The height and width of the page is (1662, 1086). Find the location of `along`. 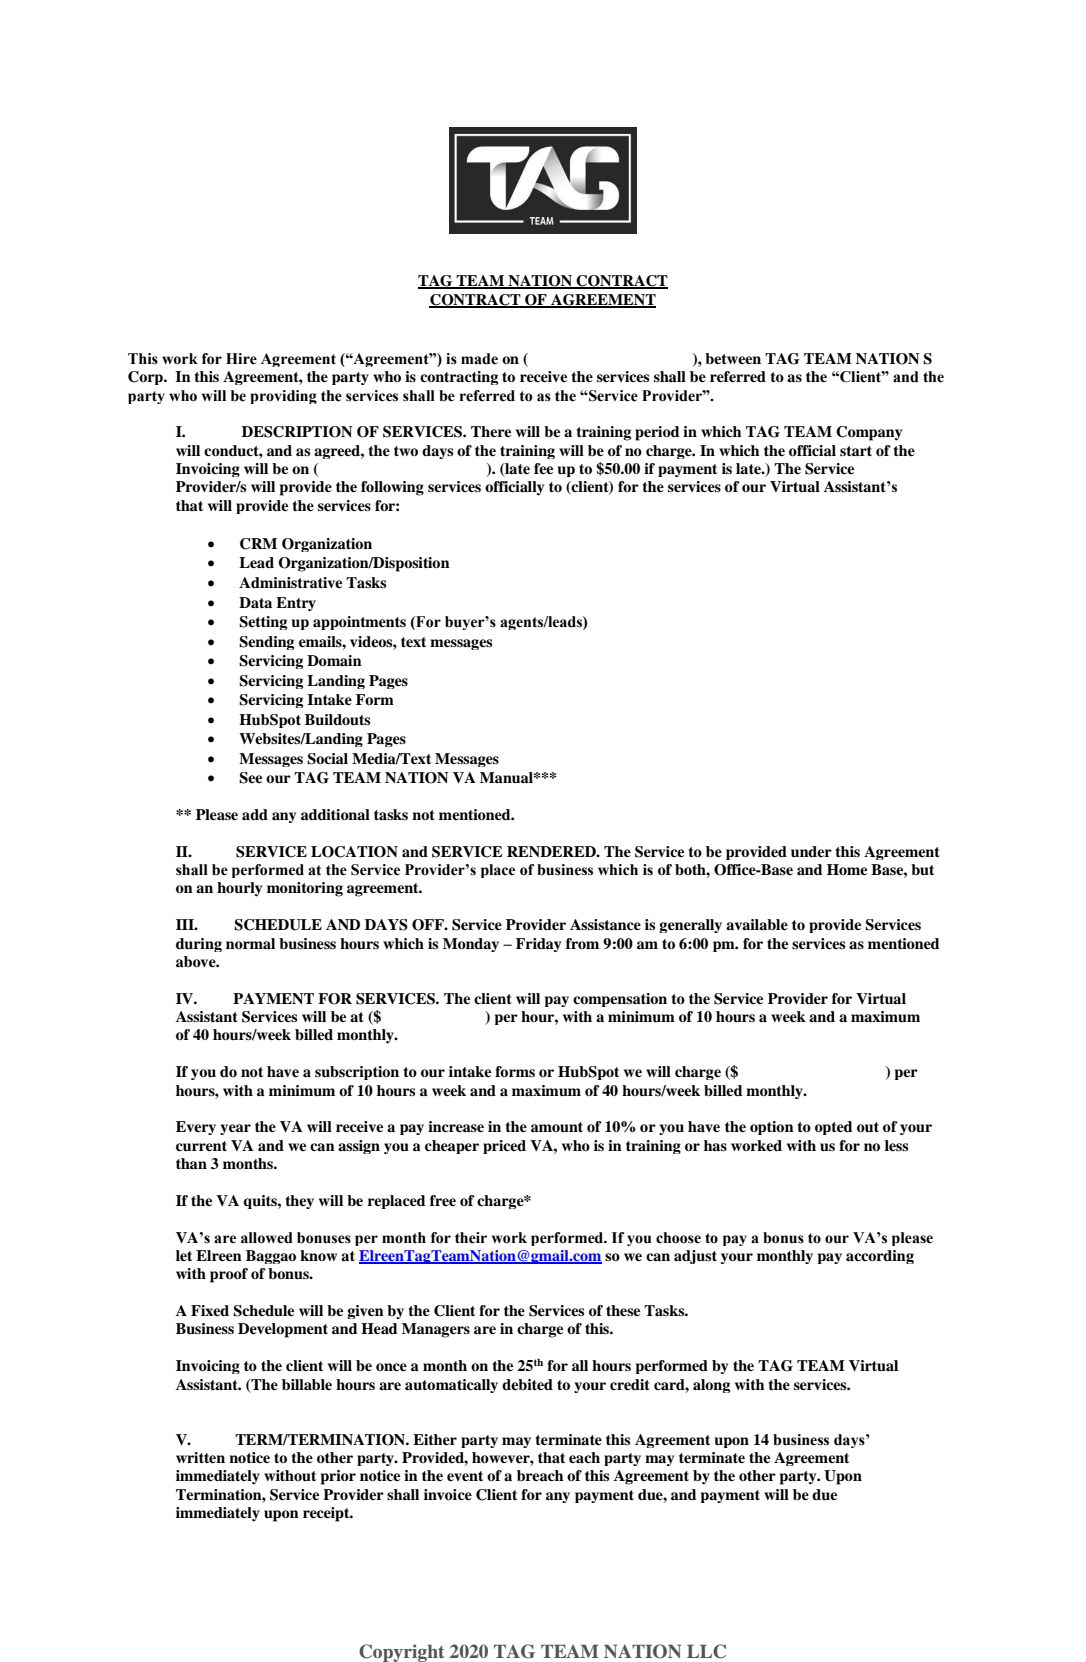

along is located at coordinates (711, 1386).
